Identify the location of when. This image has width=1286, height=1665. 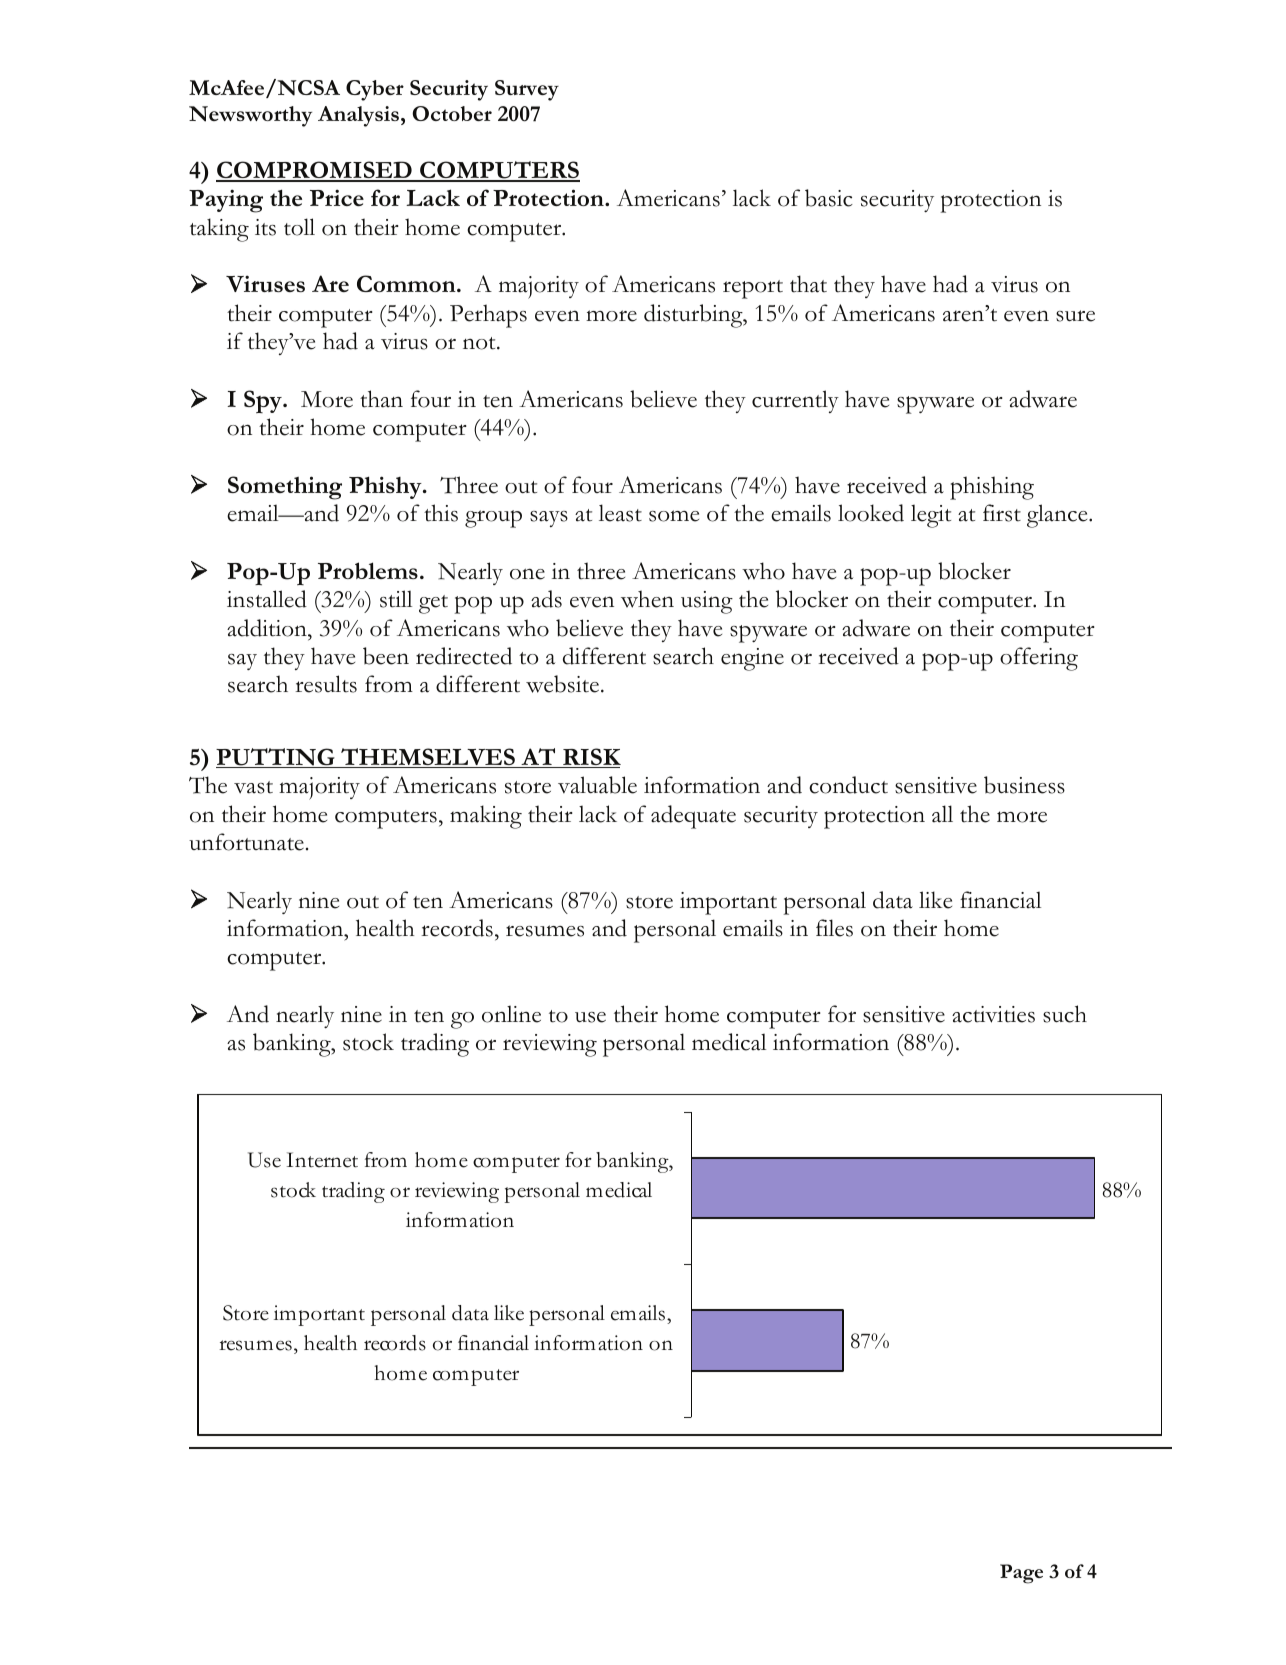
(647, 599).
